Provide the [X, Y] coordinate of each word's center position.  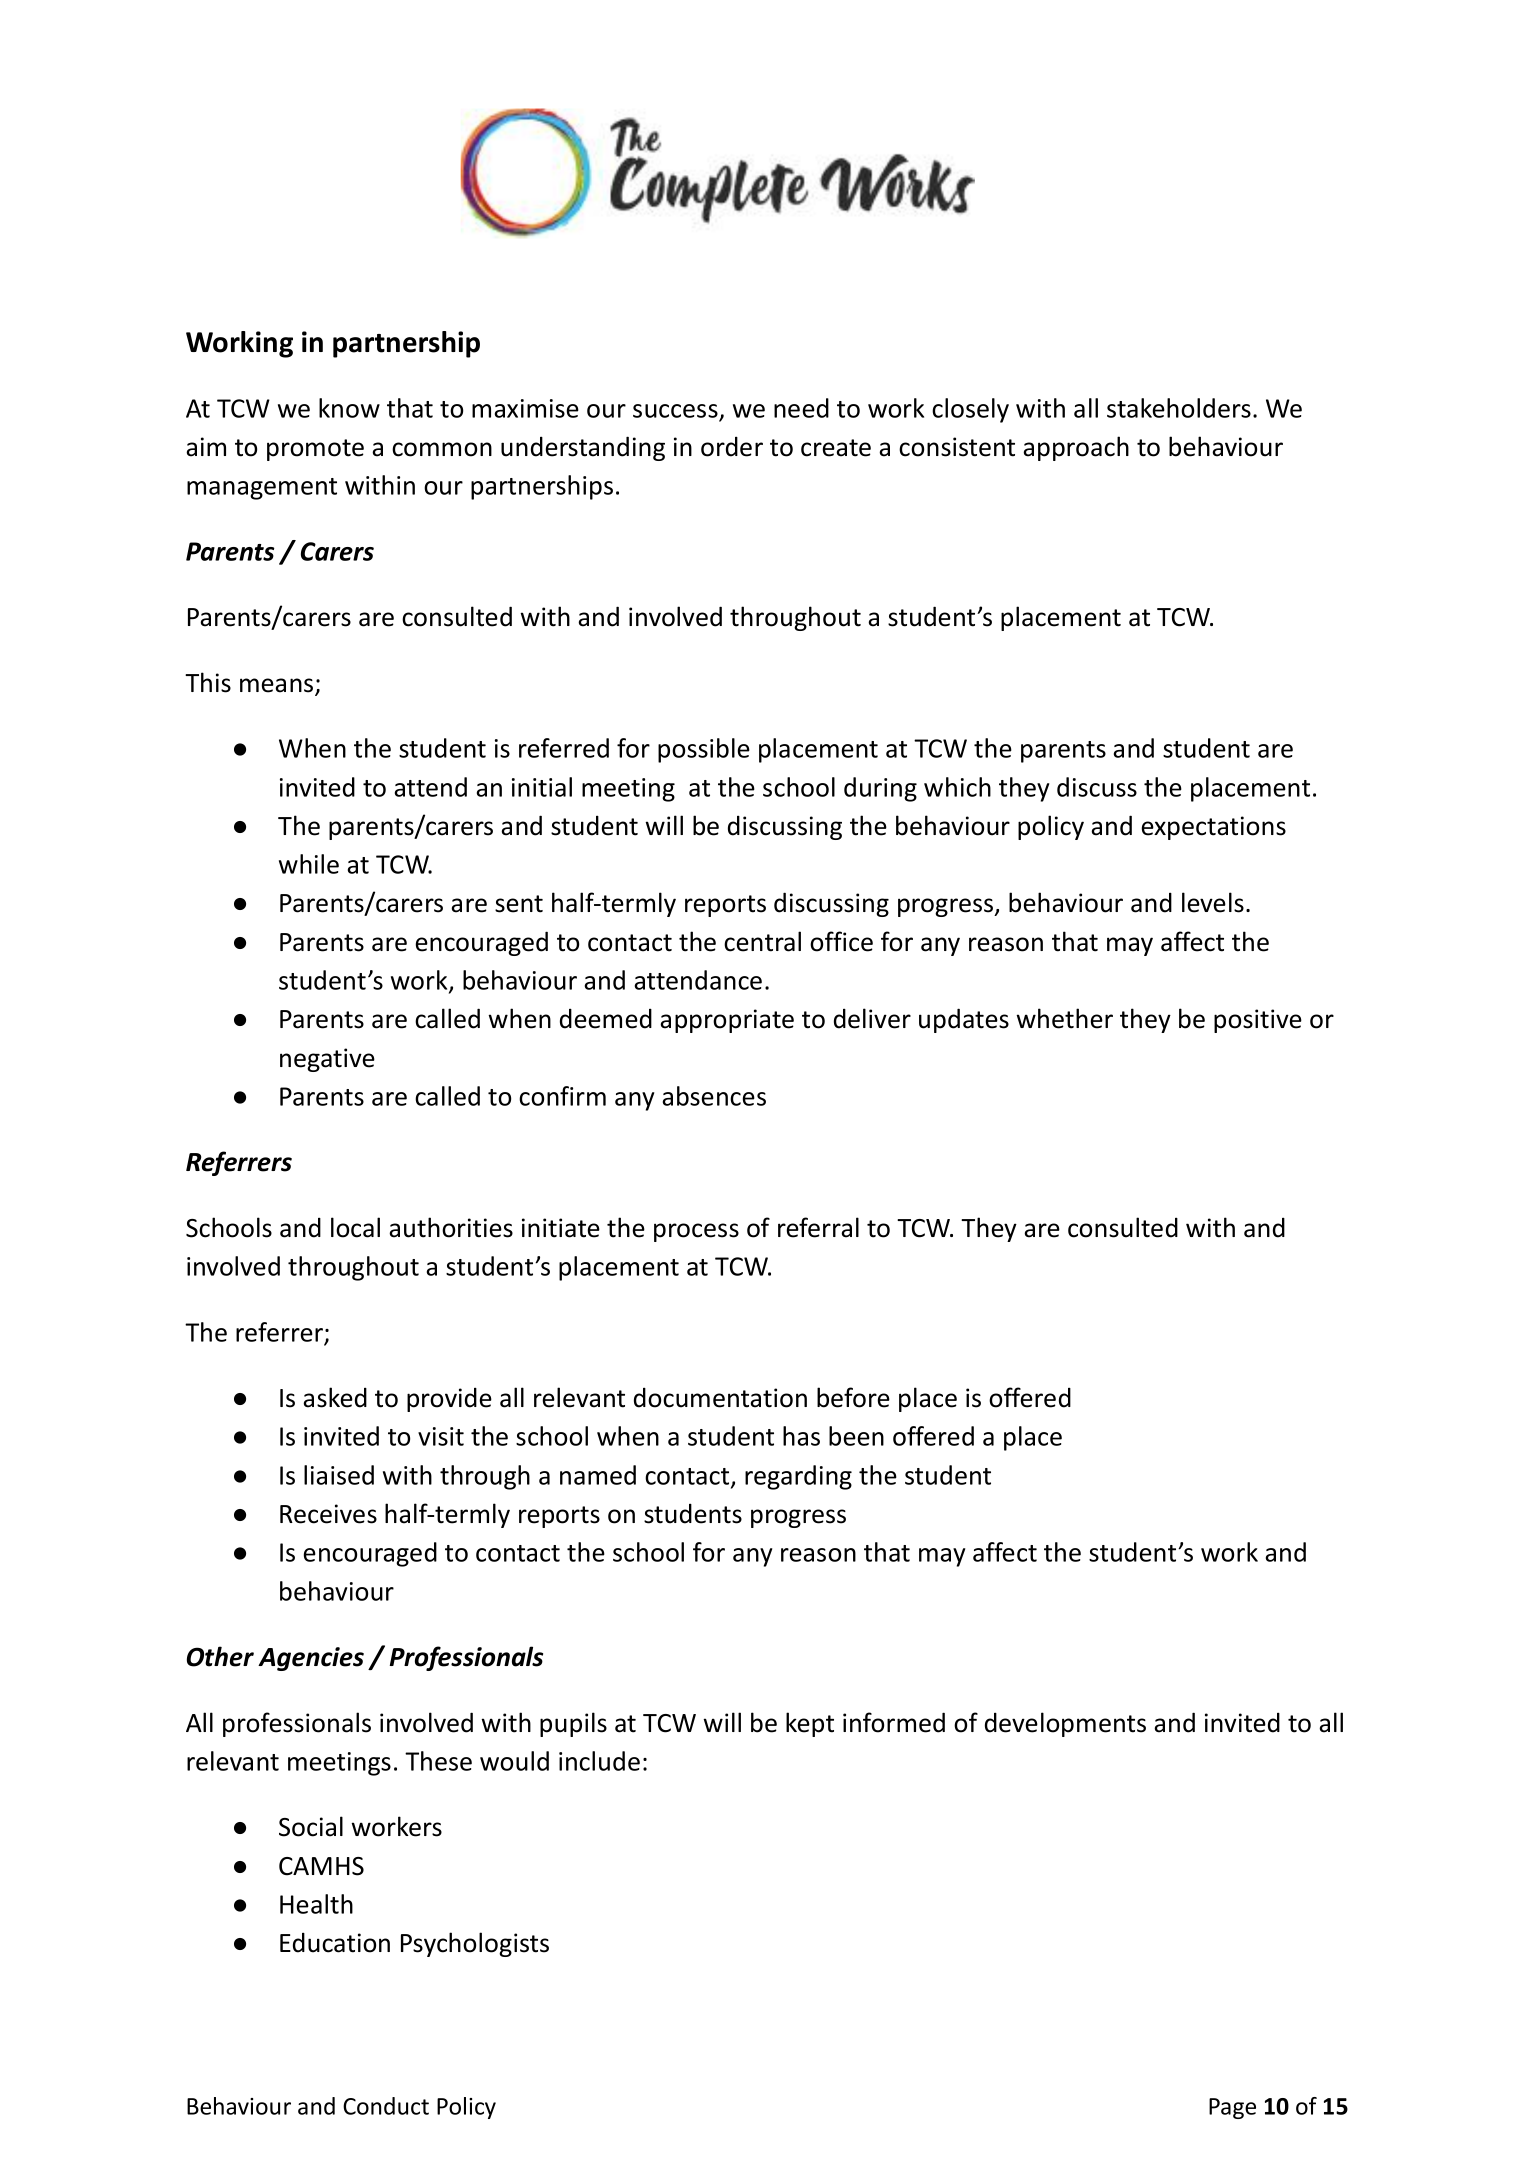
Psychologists [475, 1944]
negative [327, 1060]
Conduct [386, 2106]
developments [1065, 1724]
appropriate [727, 1021]
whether [1064, 1018]
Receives [328, 1514]
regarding [798, 1477]
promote [315, 450]
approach [1076, 448]
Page [1232, 2108]
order [732, 446]
